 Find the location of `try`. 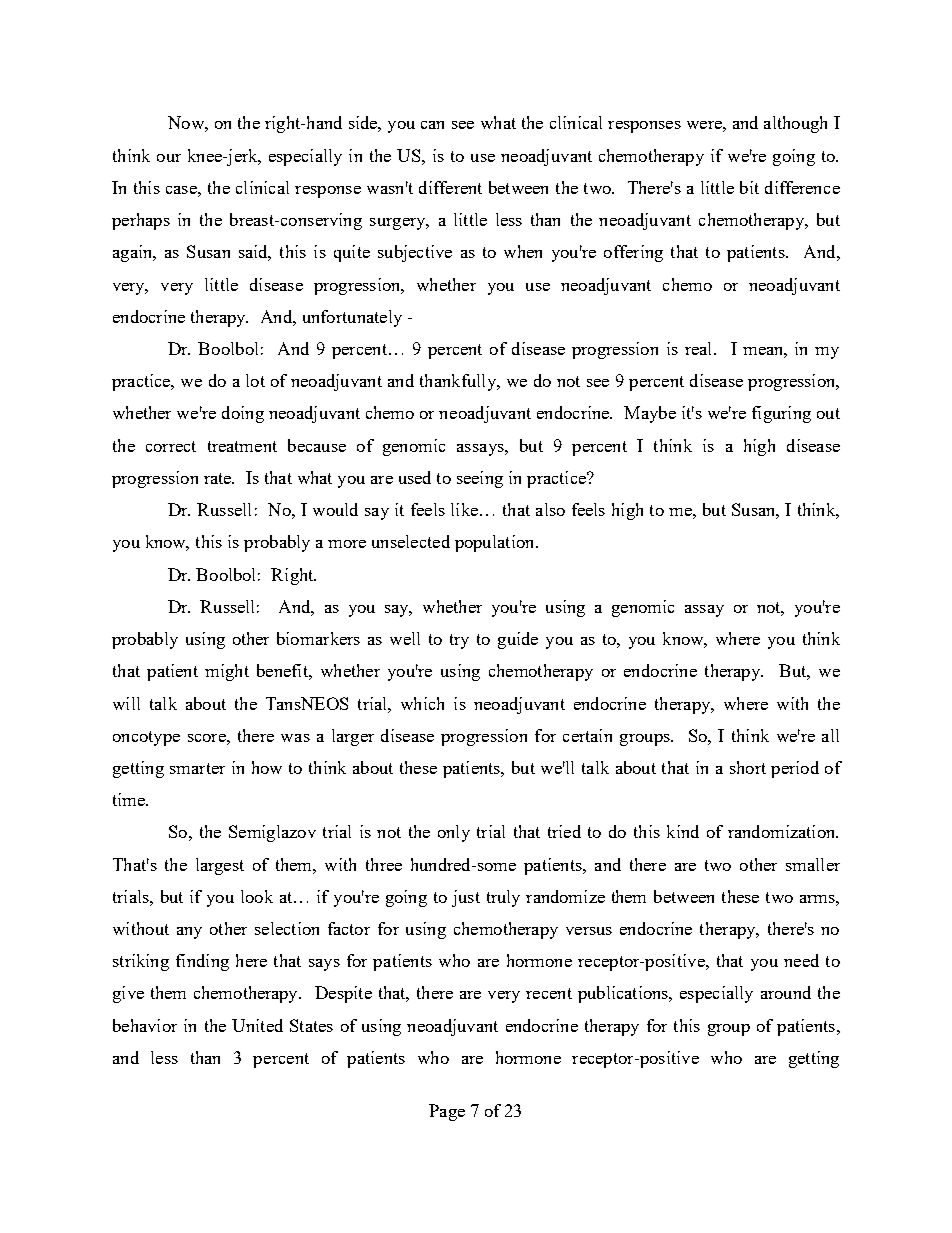

try is located at coordinates (459, 641).
